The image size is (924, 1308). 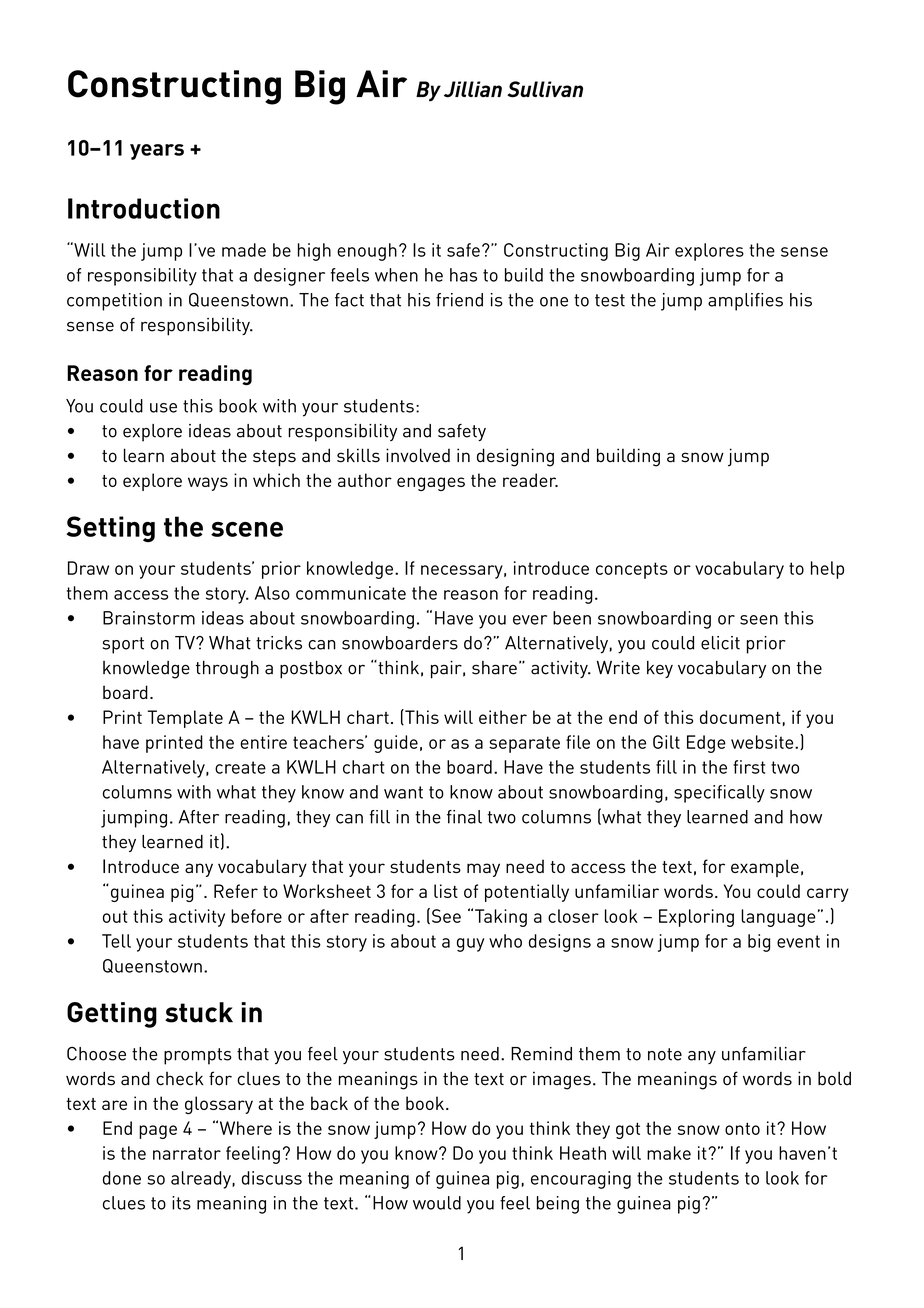 What do you see at coordinates (720, 643) in the screenshot?
I see `elicit` at bounding box center [720, 643].
